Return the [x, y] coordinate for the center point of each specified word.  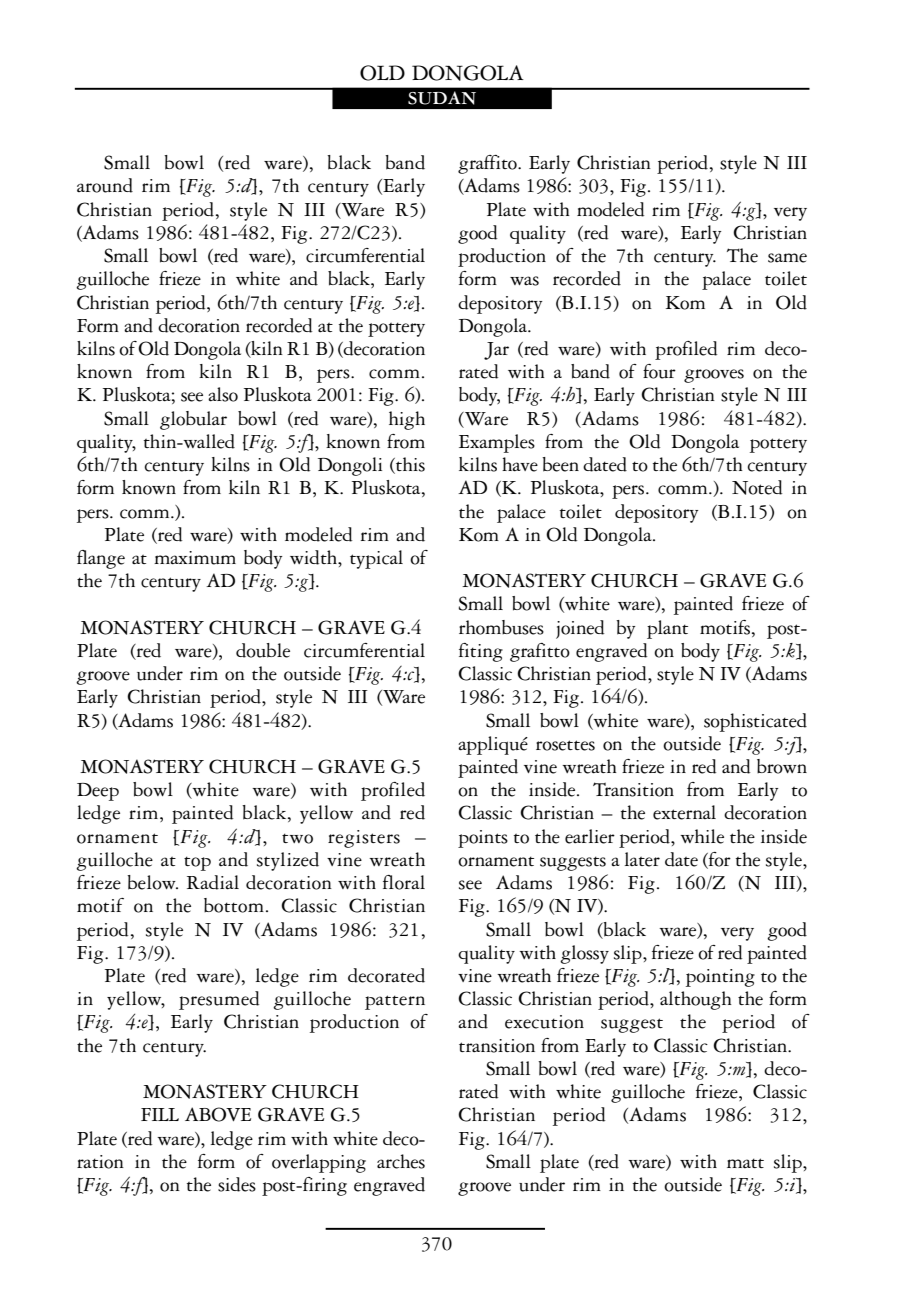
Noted [757, 487]
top [197, 863]
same [787, 258]
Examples [497, 443]
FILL [160, 1114]
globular [193, 420]
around [105, 185]
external [684, 812]
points [483, 839]
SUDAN [442, 98]
